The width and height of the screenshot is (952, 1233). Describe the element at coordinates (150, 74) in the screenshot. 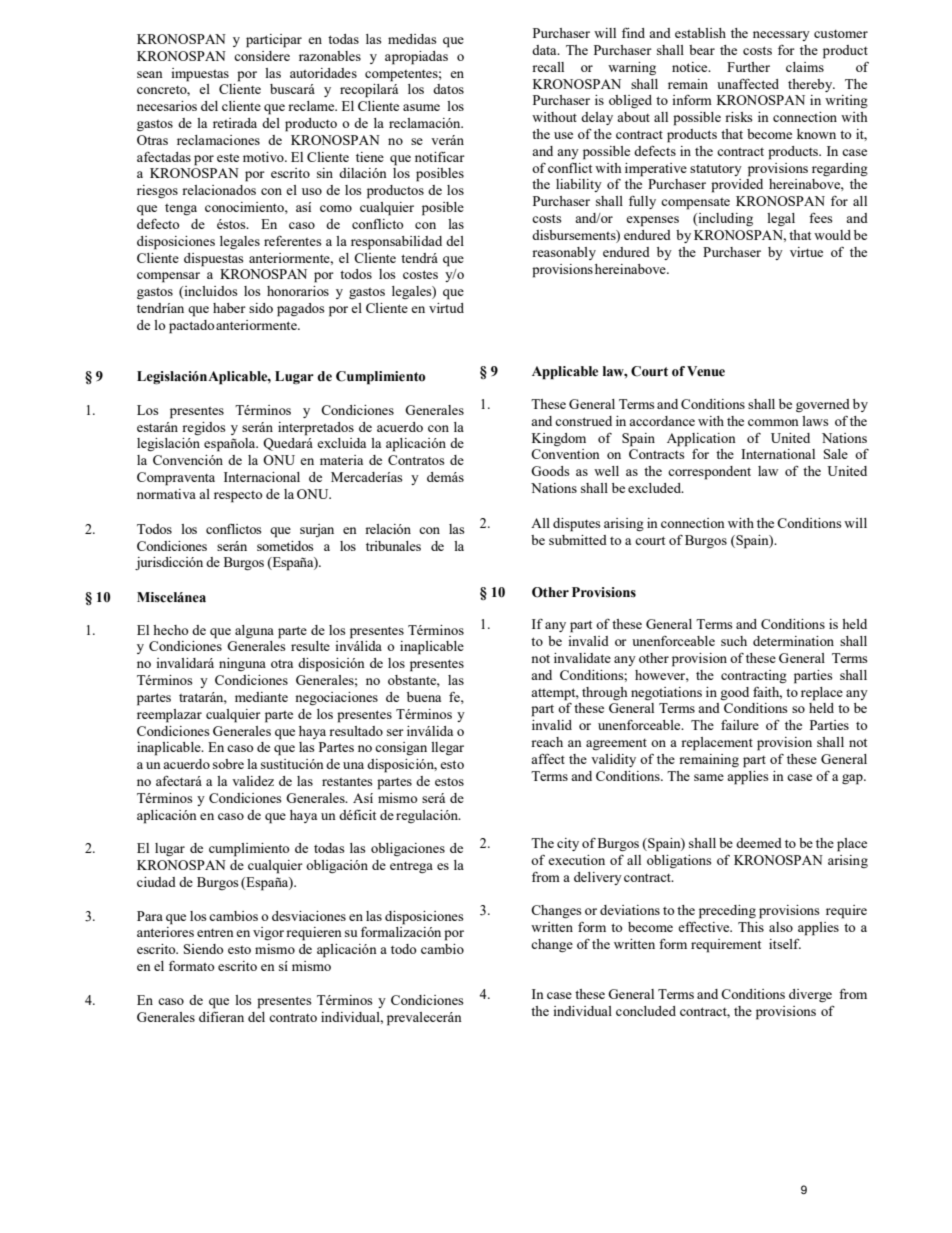

I see `sean` at that location.
